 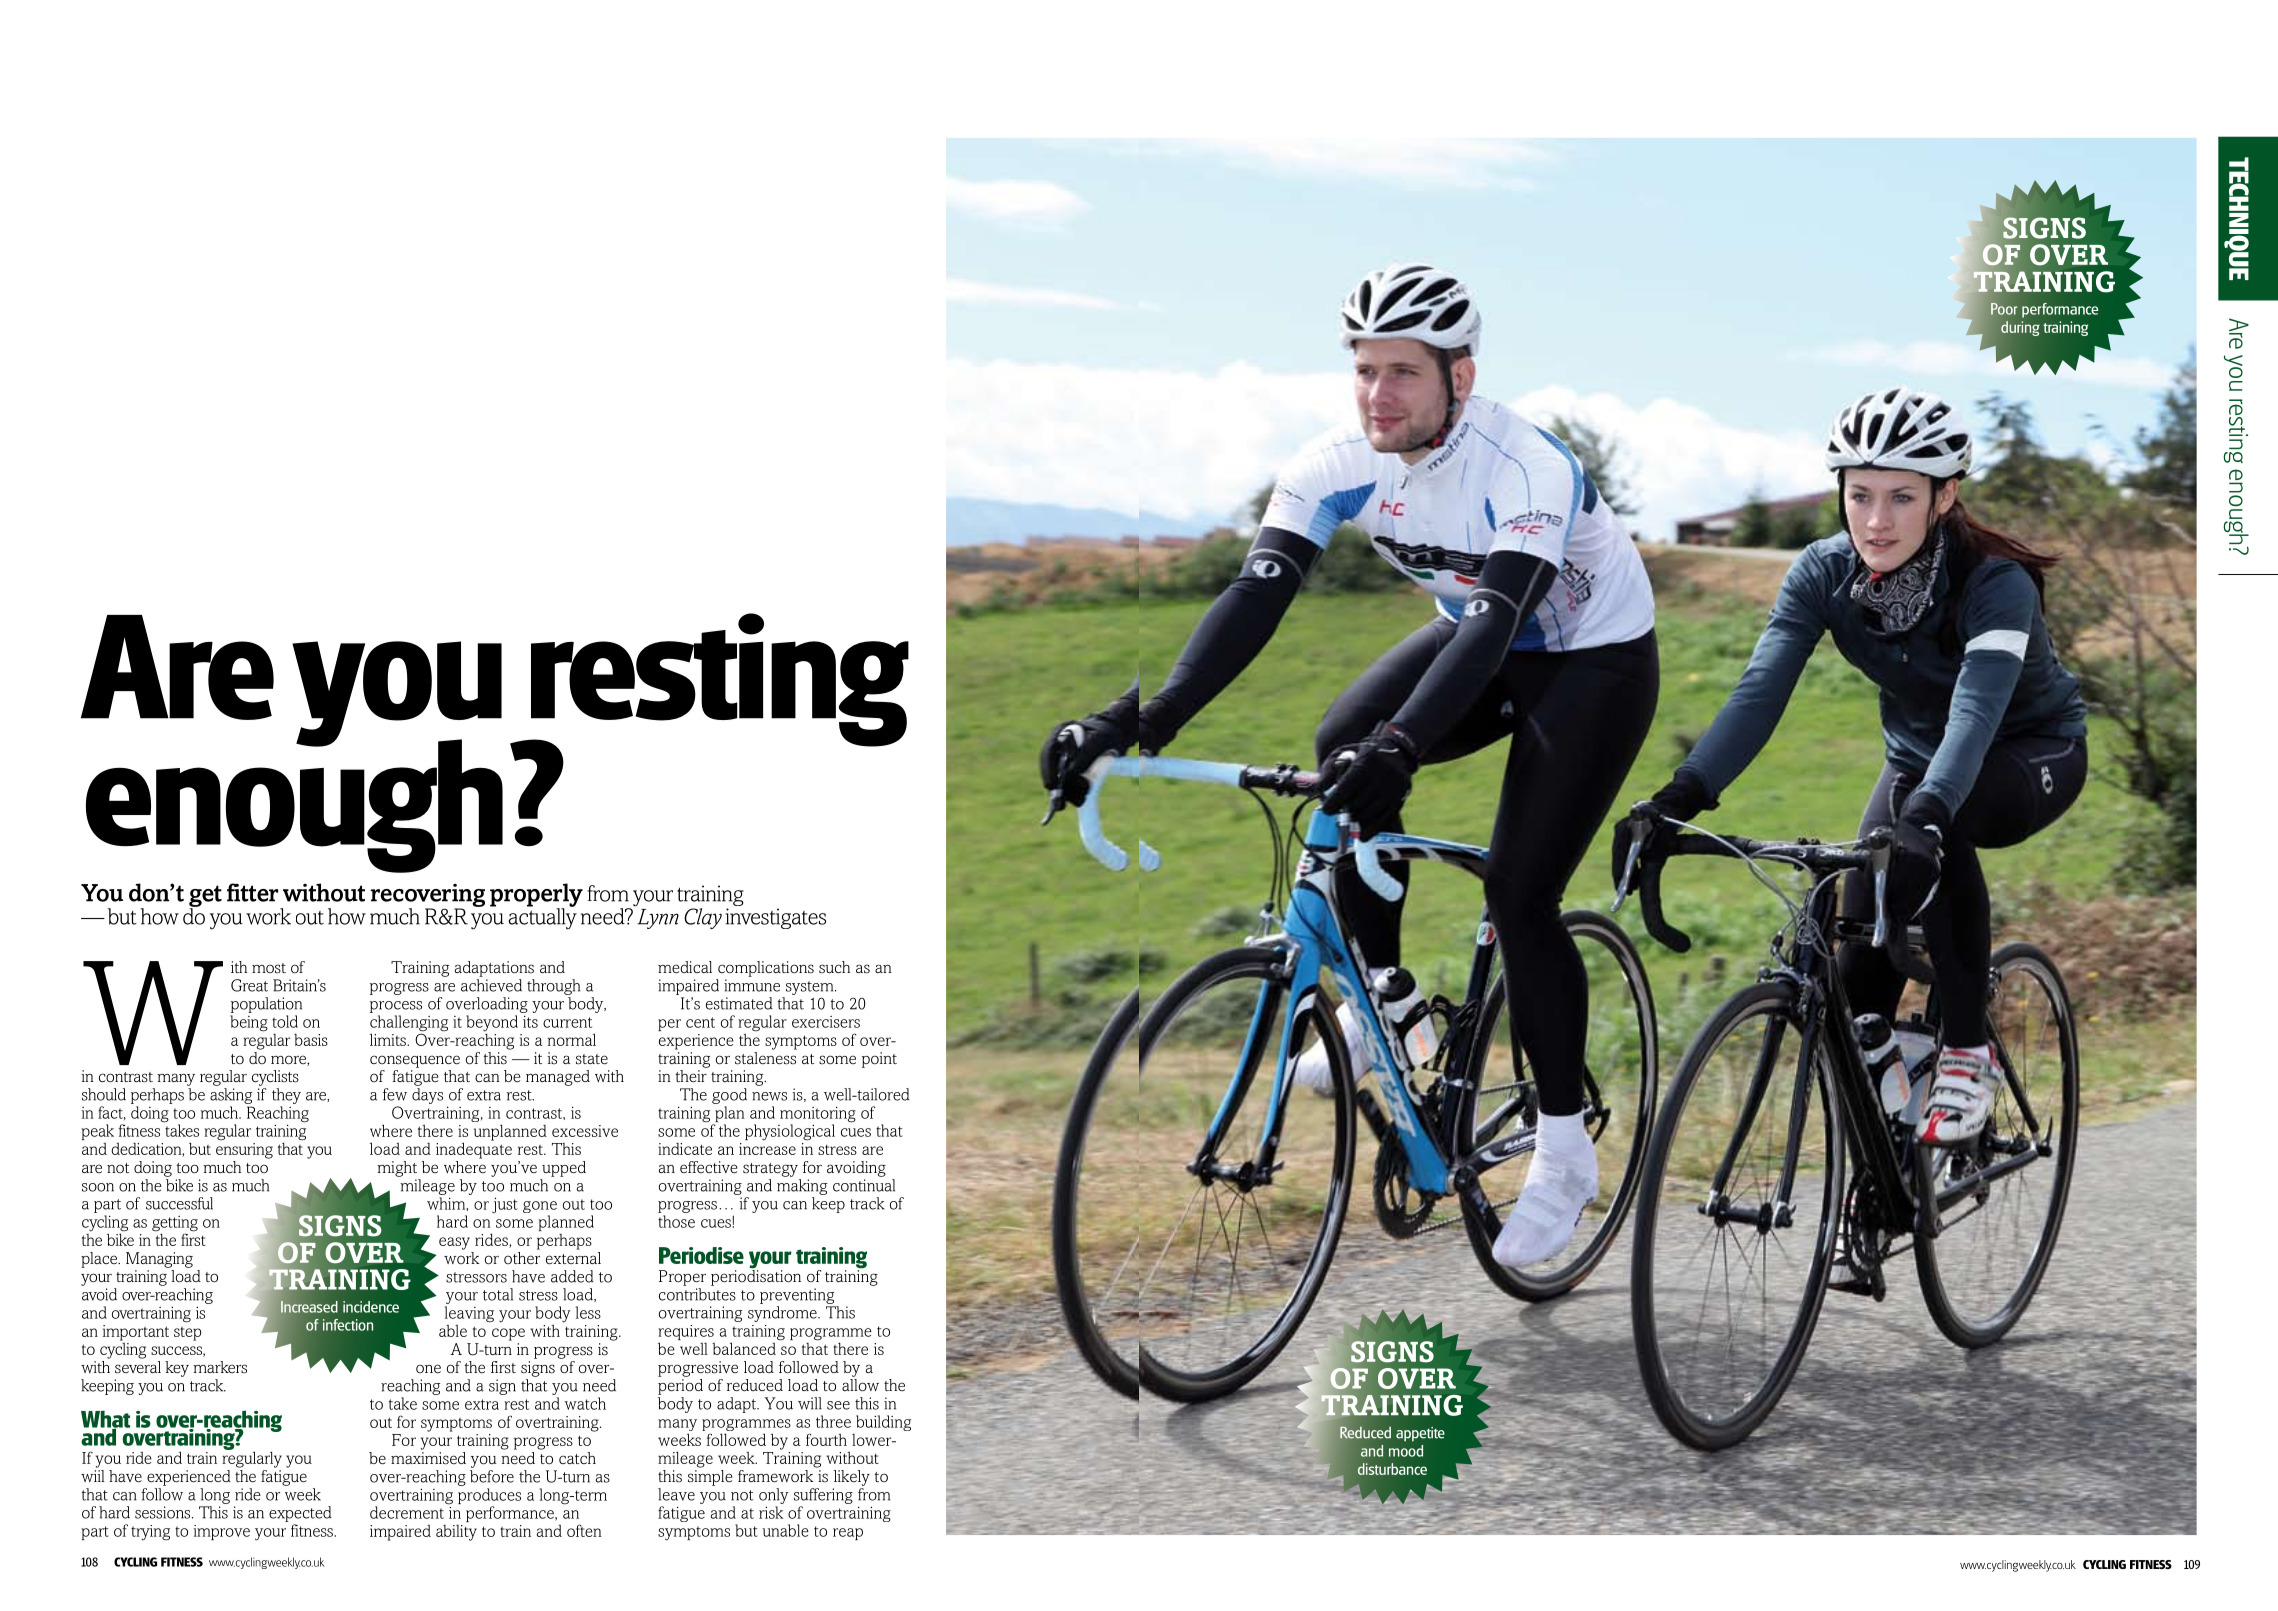 I want to click on Clay, so click(x=703, y=918).
